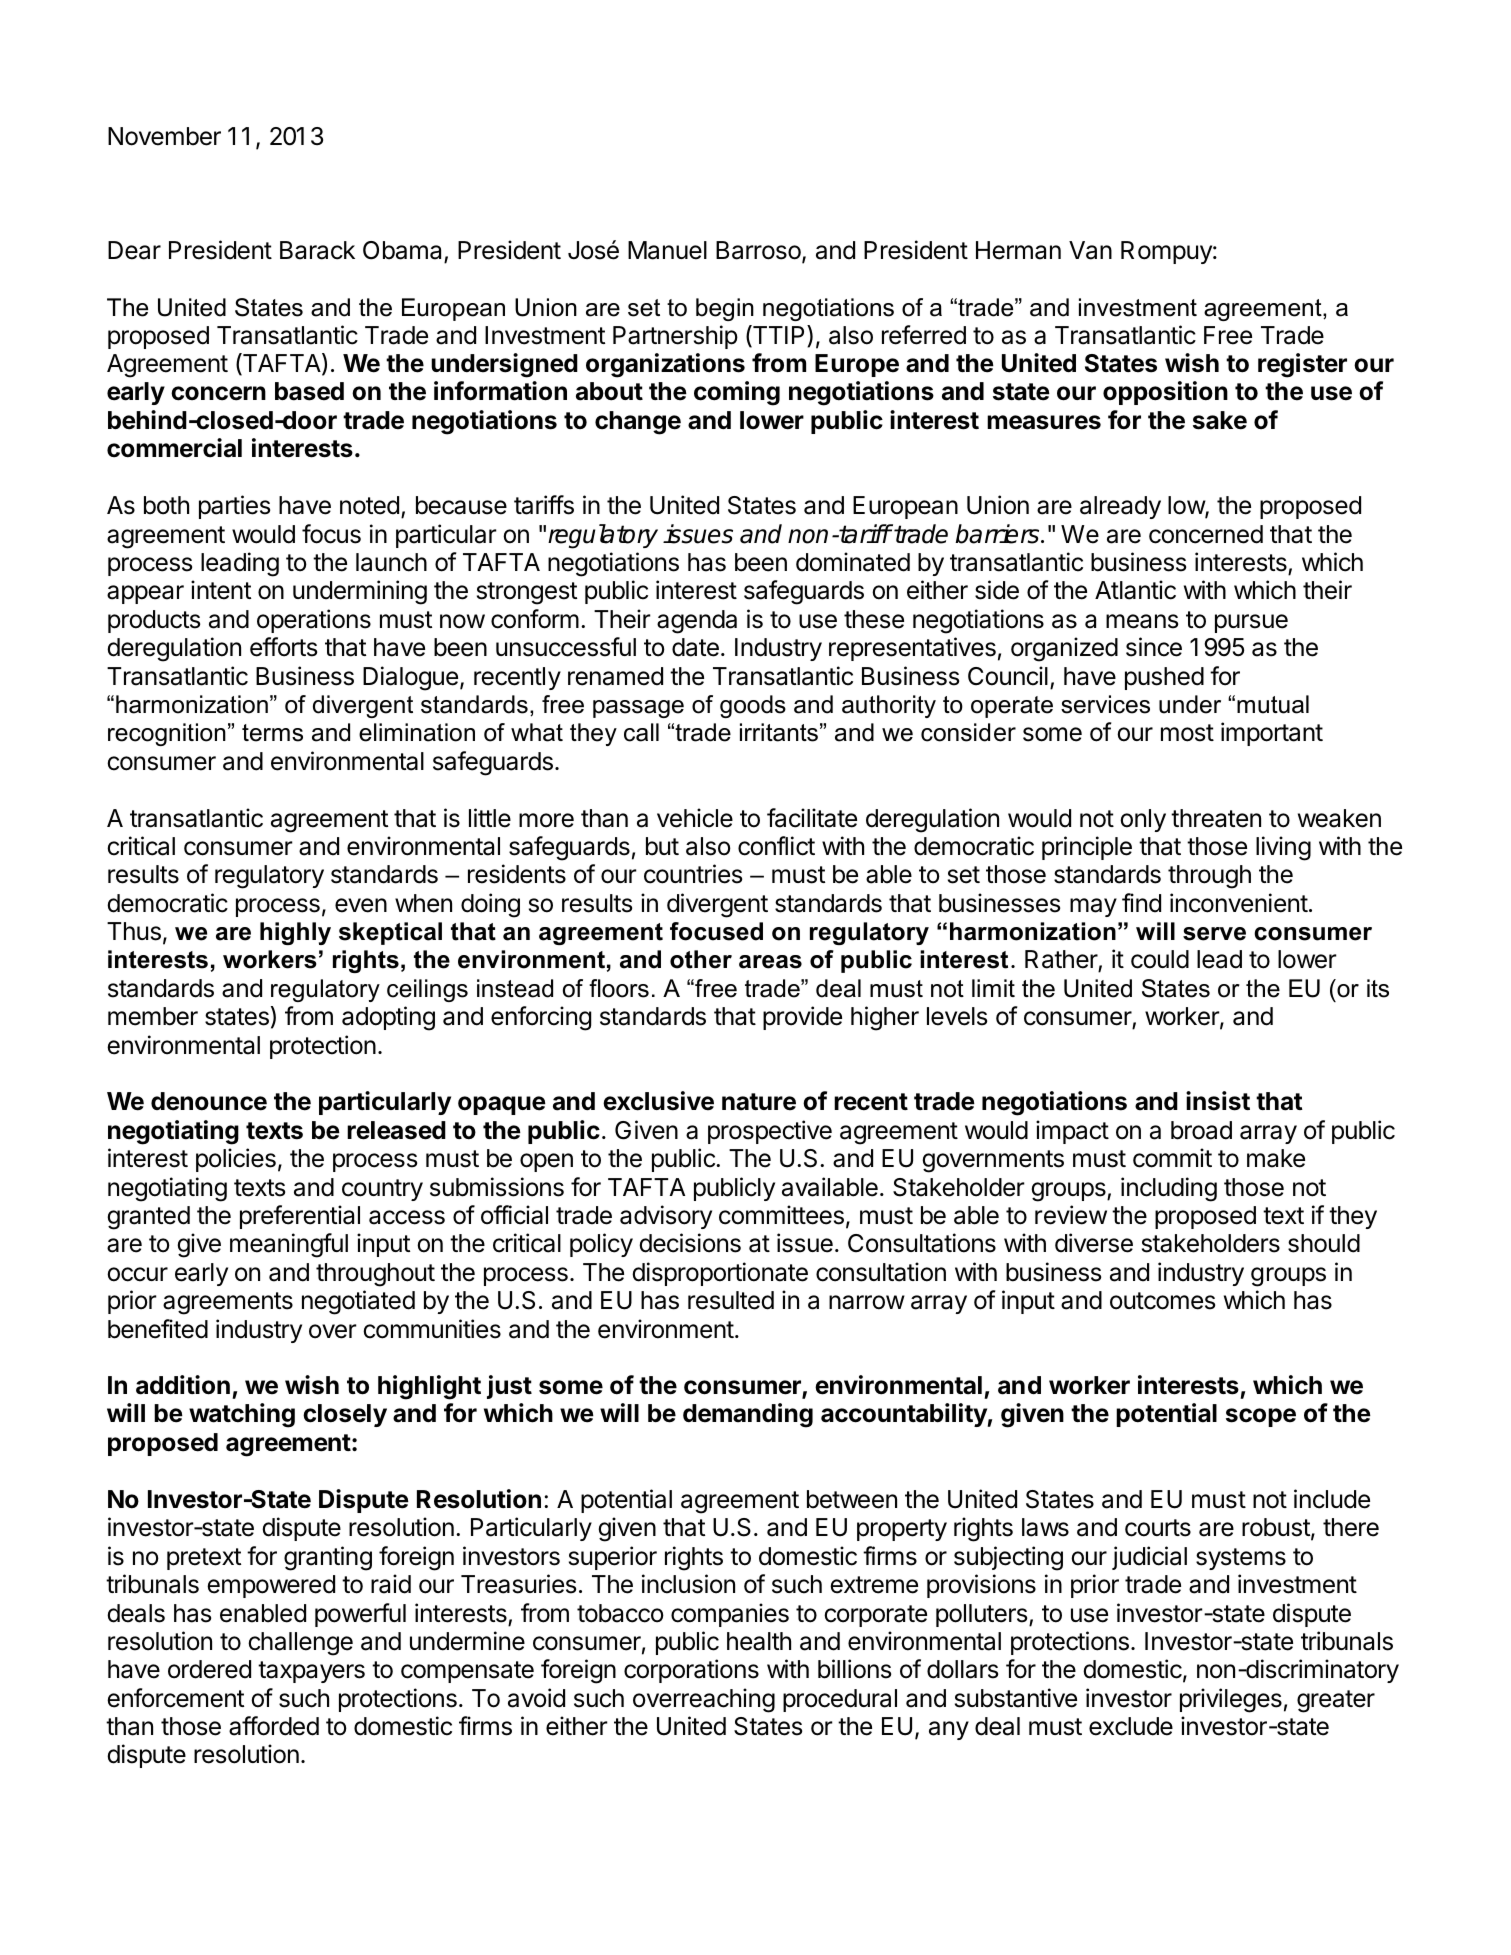 Image resolution: width=1511 pixels, height=1955 pixels. Describe the element at coordinates (1169, 1189) in the image. I see `including` at that location.
